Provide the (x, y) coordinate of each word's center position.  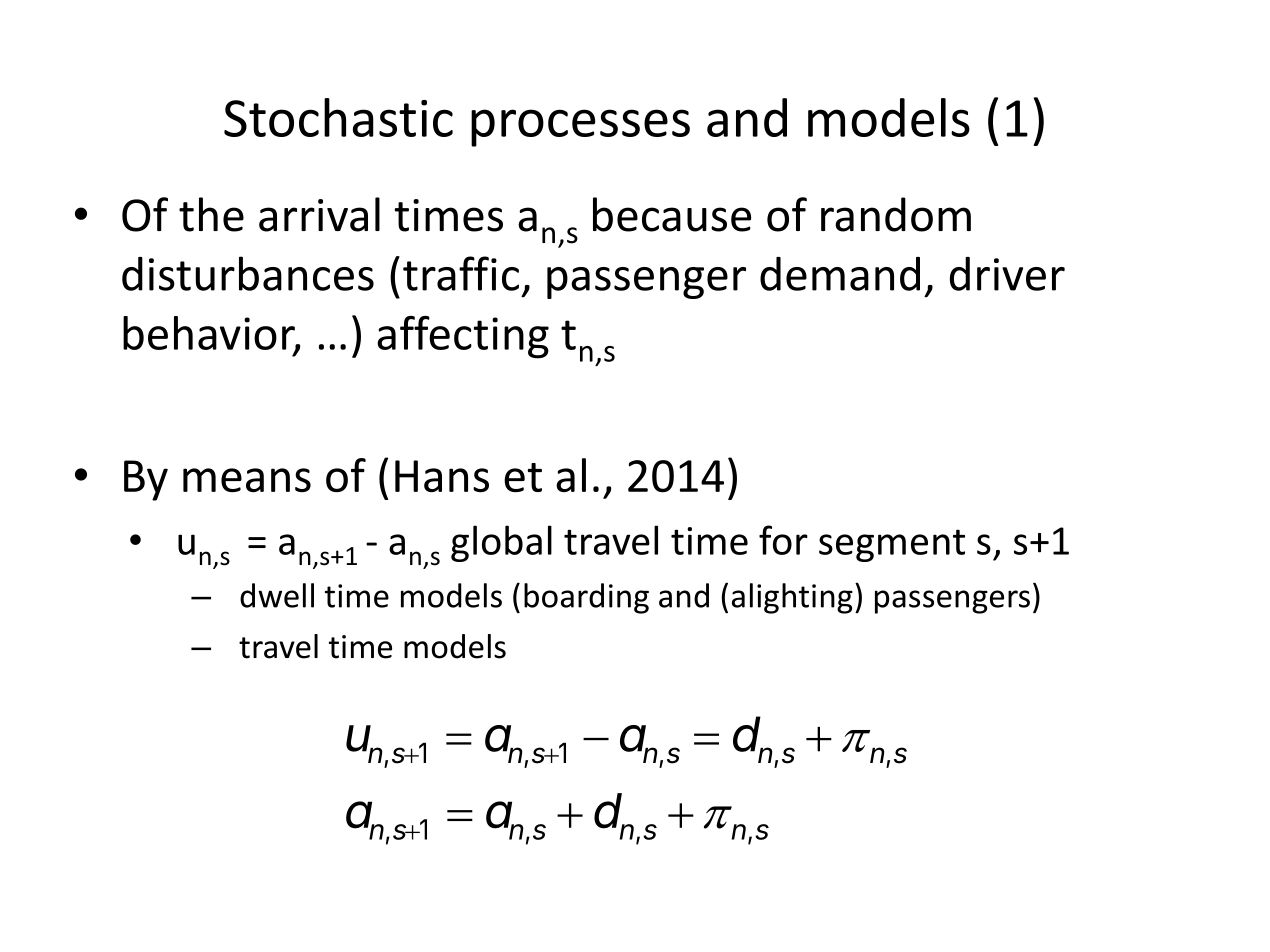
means (247, 480)
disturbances (248, 273)
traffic (461, 273)
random (896, 214)
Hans (442, 476)
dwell (277, 595)
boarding (586, 598)
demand (840, 274)
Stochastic (338, 117)
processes (580, 128)
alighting (792, 598)
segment (892, 545)
